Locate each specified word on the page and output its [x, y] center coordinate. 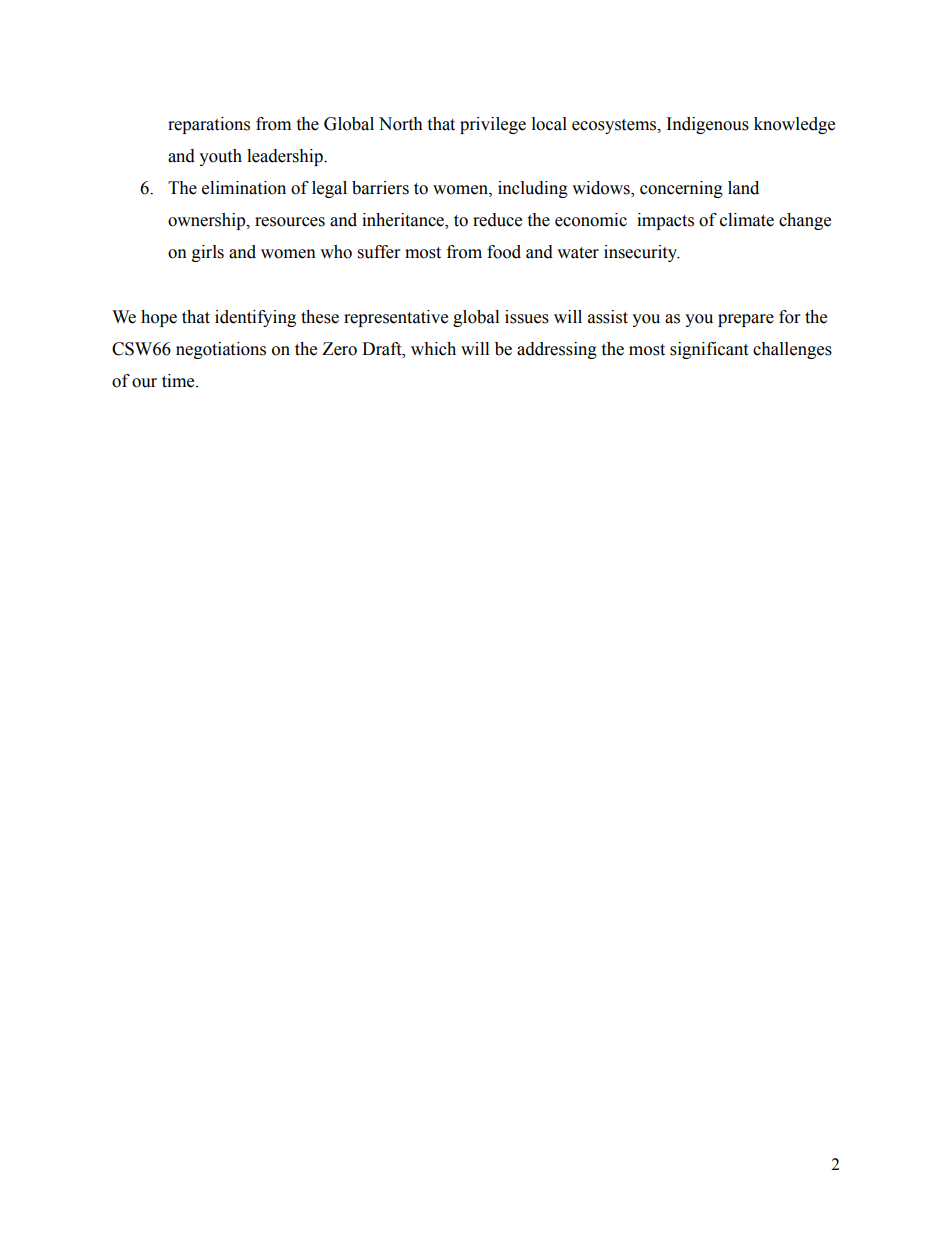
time [179, 381]
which [433, 349]
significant [709, 350]
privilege [493, 125]
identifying [255, 318]
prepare [746, 320]
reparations [209, 125]
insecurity [641, 253]
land [743, 188]
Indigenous [708, 125]
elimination [244, 188]
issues [527, 317]
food [504, 252]
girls [208, 253]
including [533, 189]
